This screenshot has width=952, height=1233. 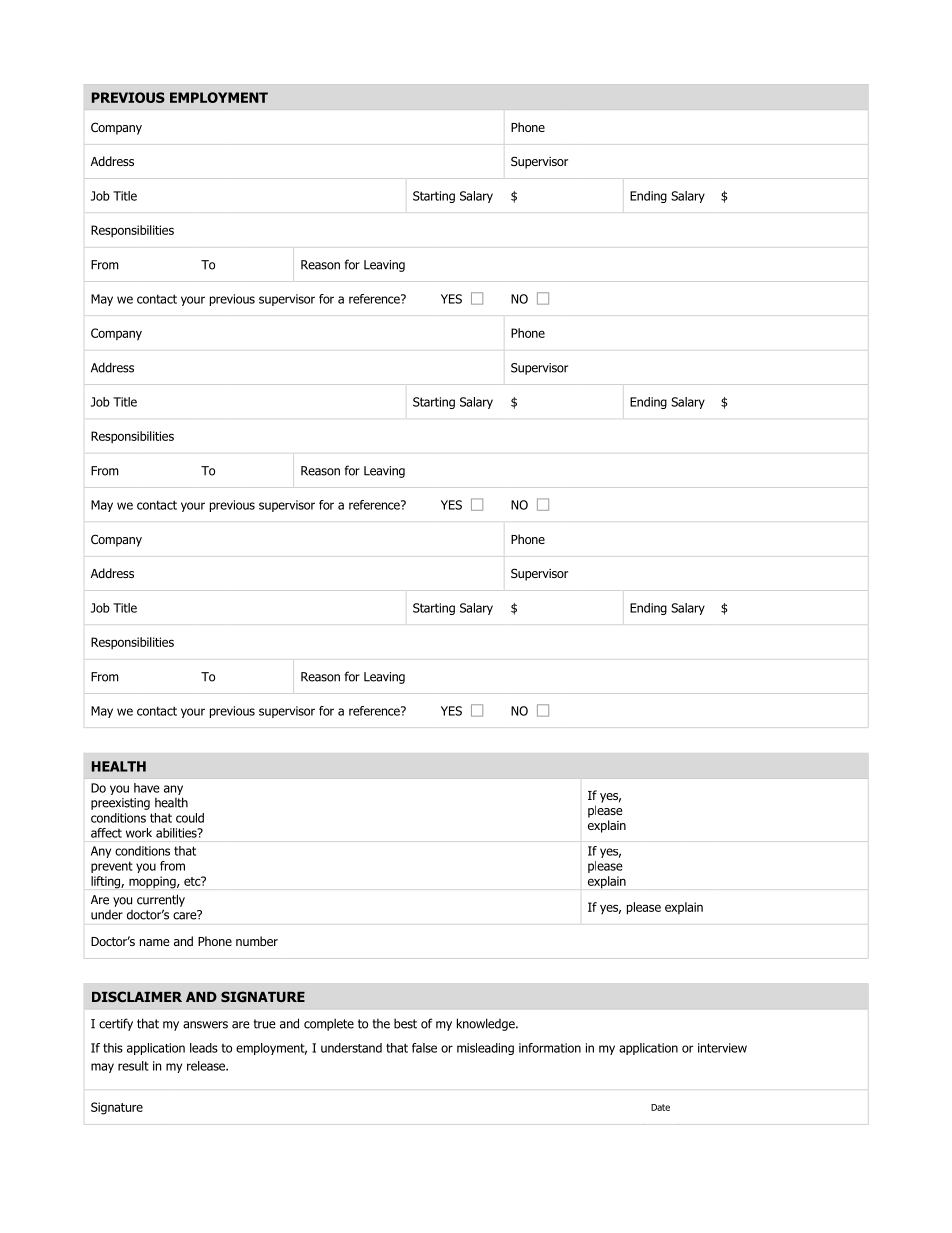 What do you see at coordinates (133, 1066) in the screenshot?
I see `result` at bounding box center [133, 1066].
